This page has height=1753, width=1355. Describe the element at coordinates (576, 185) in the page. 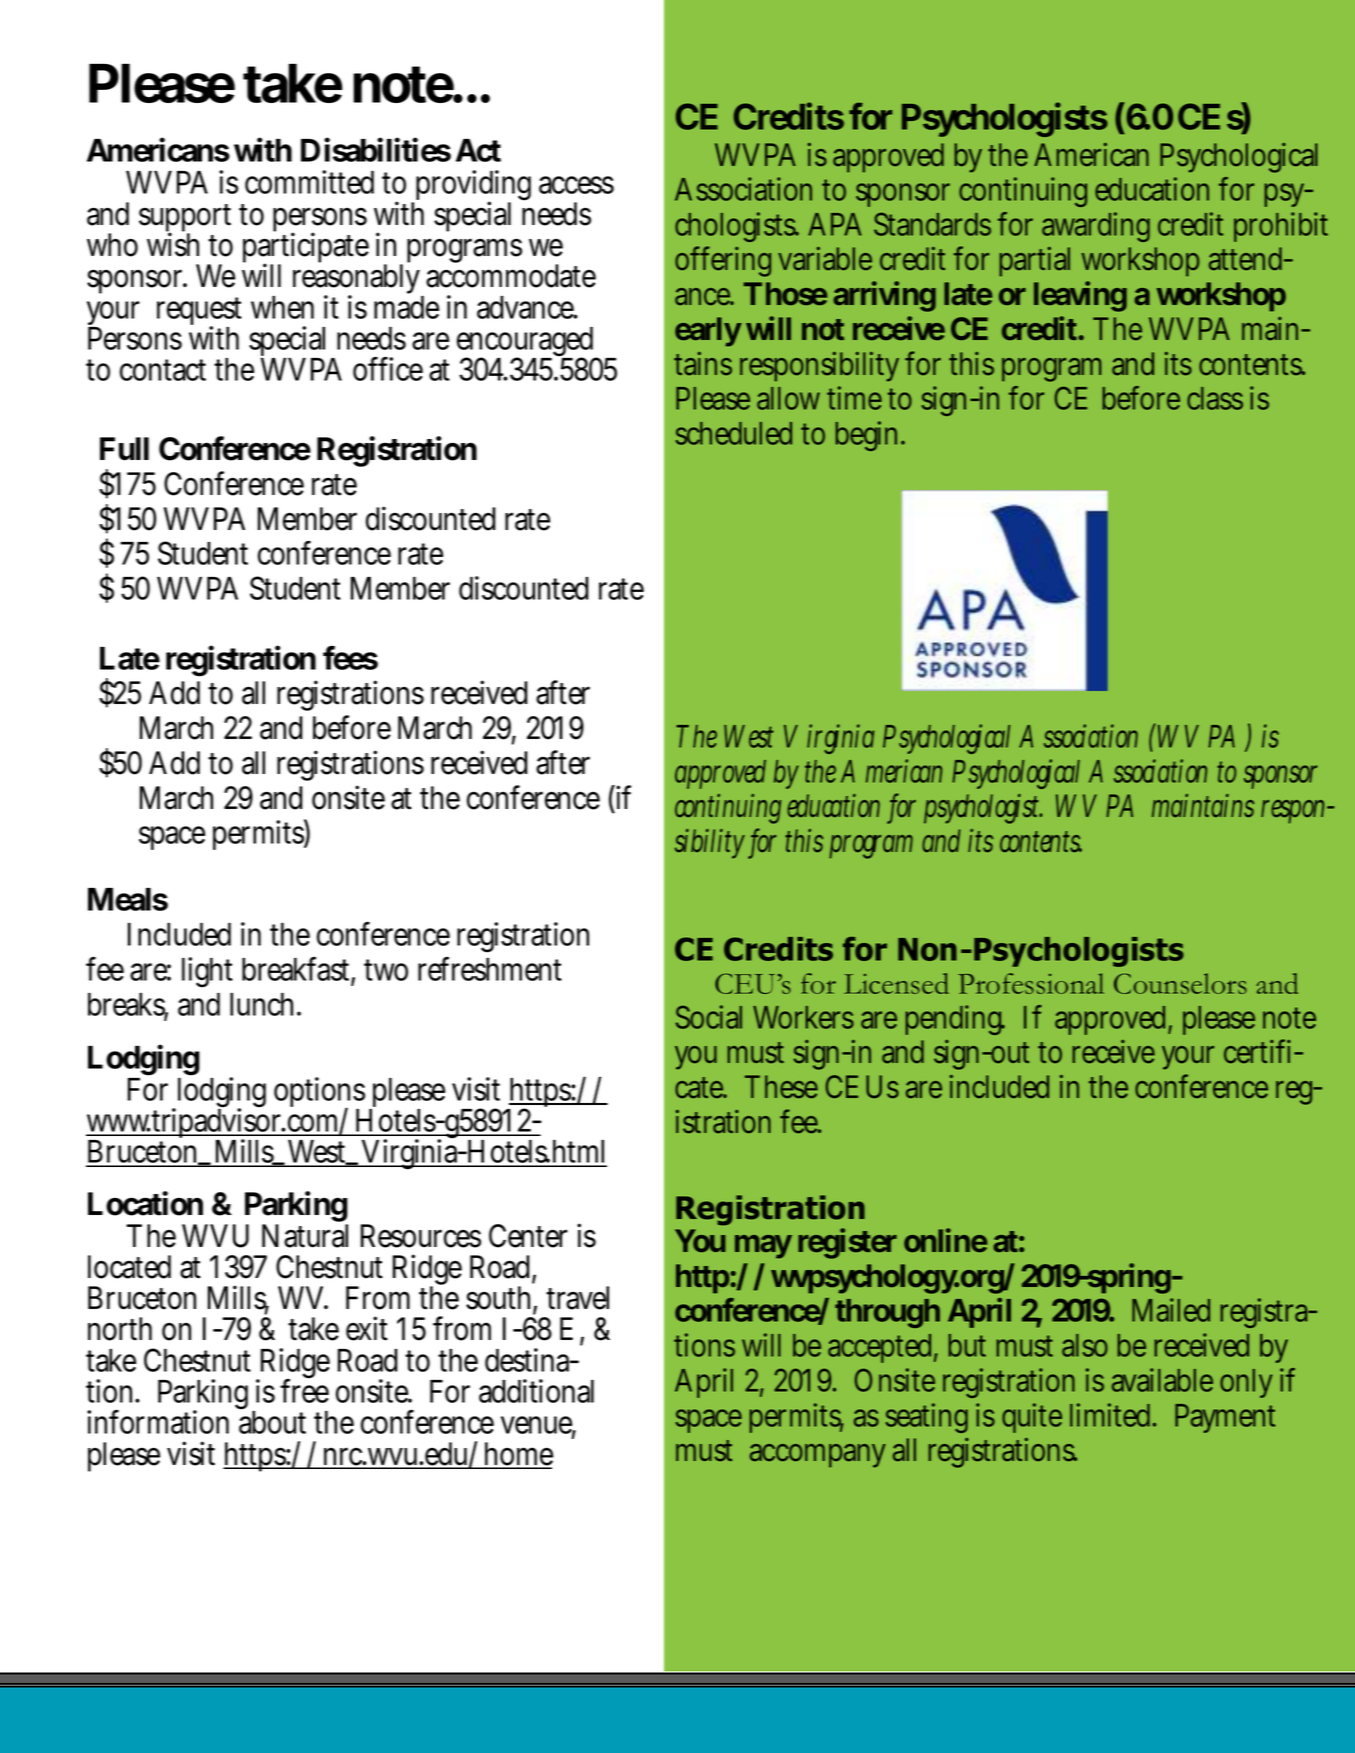

I see `access` at that location.
